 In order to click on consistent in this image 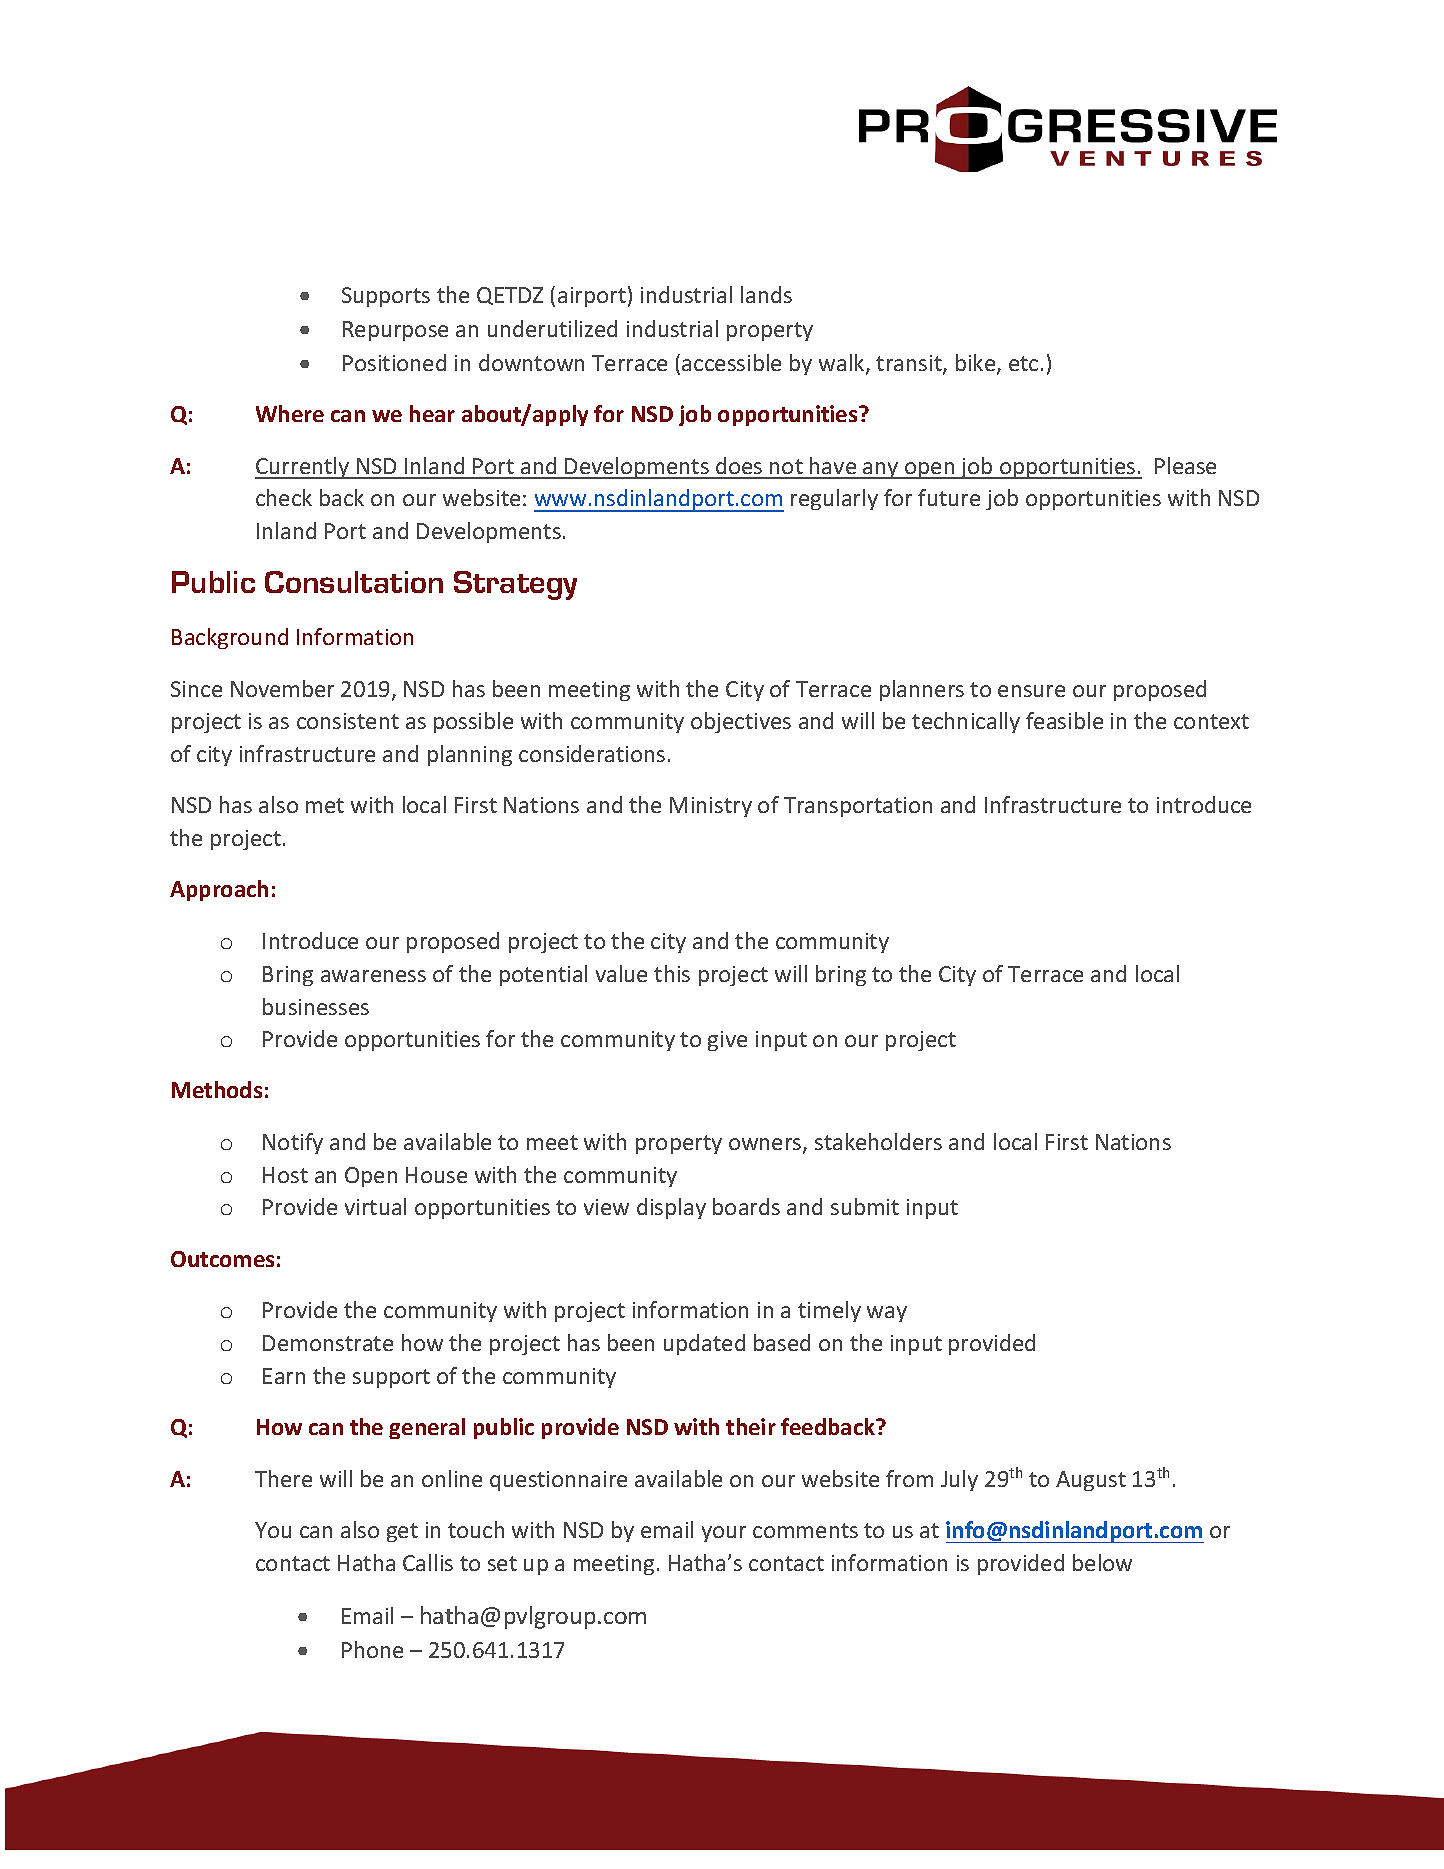, I will do `click(348, 721)`.
